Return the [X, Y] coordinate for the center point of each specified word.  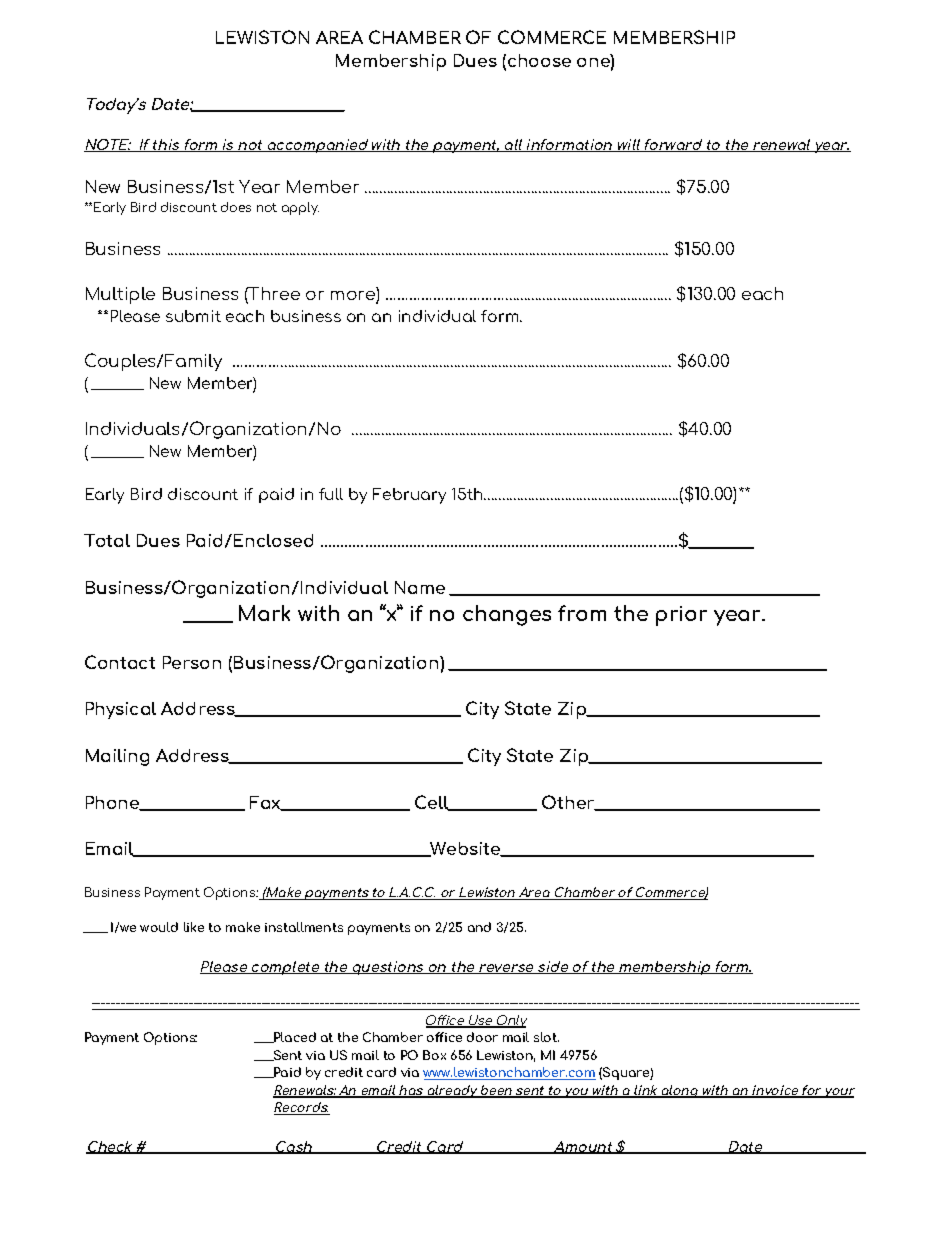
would [159, 927]
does [236, 207]
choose [539, 60]
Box [434, 1055]
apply [300, 208]
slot [546, 1037]
